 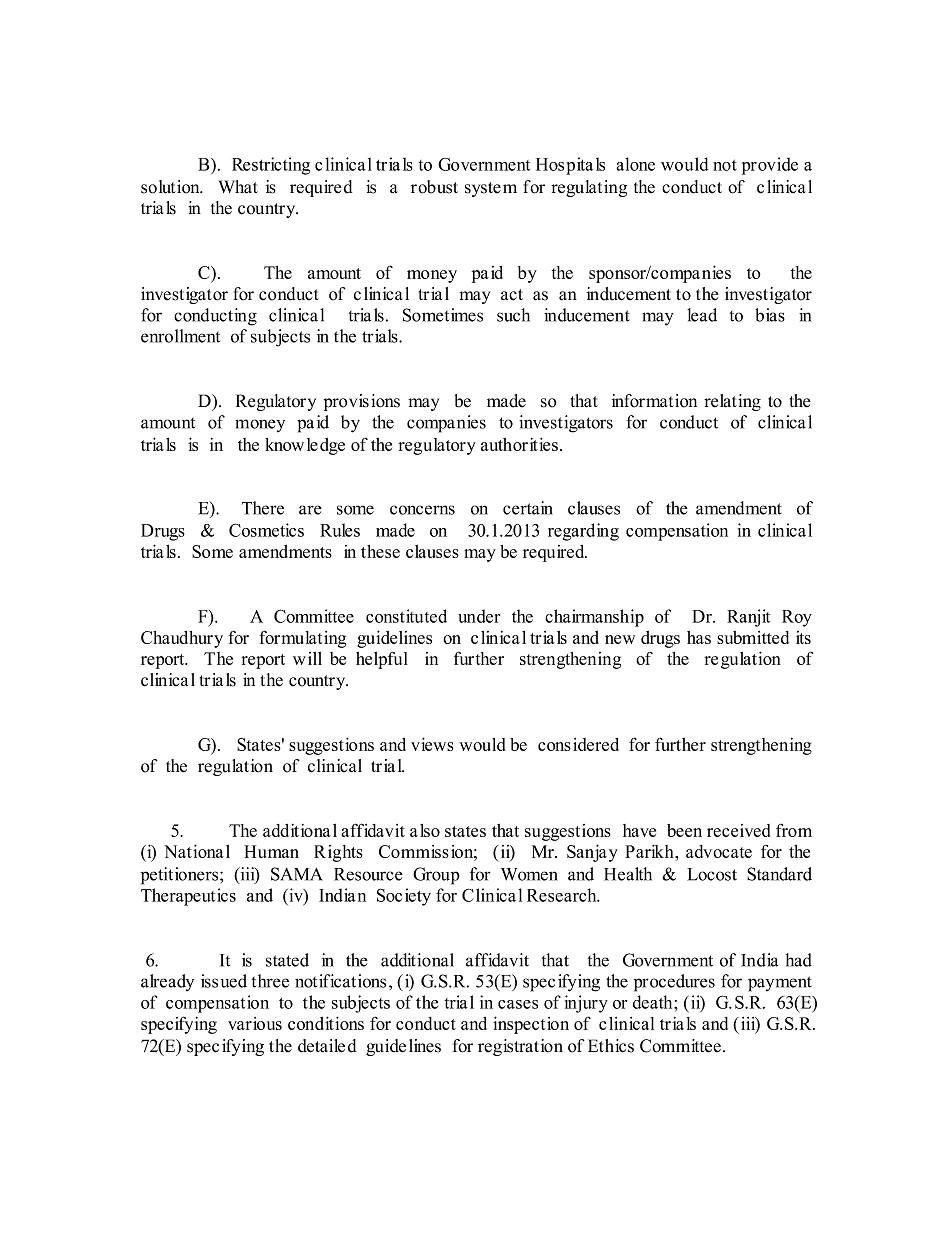 What do you see at coordinates (479, 616) in the document?
I see `under` at bounding box center [479, 616].
